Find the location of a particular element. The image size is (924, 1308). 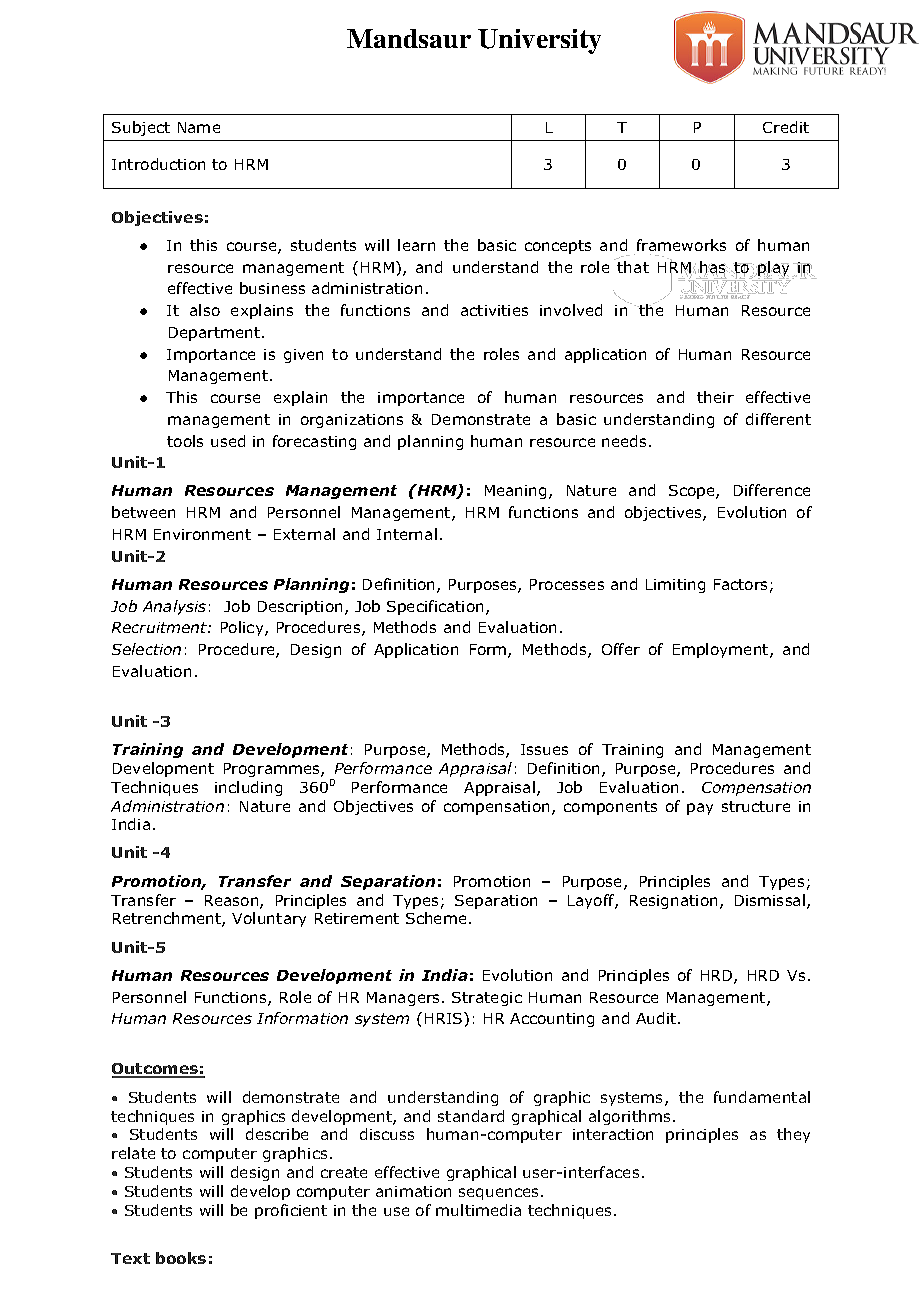

Credit is located at coordinates (786, 127).
